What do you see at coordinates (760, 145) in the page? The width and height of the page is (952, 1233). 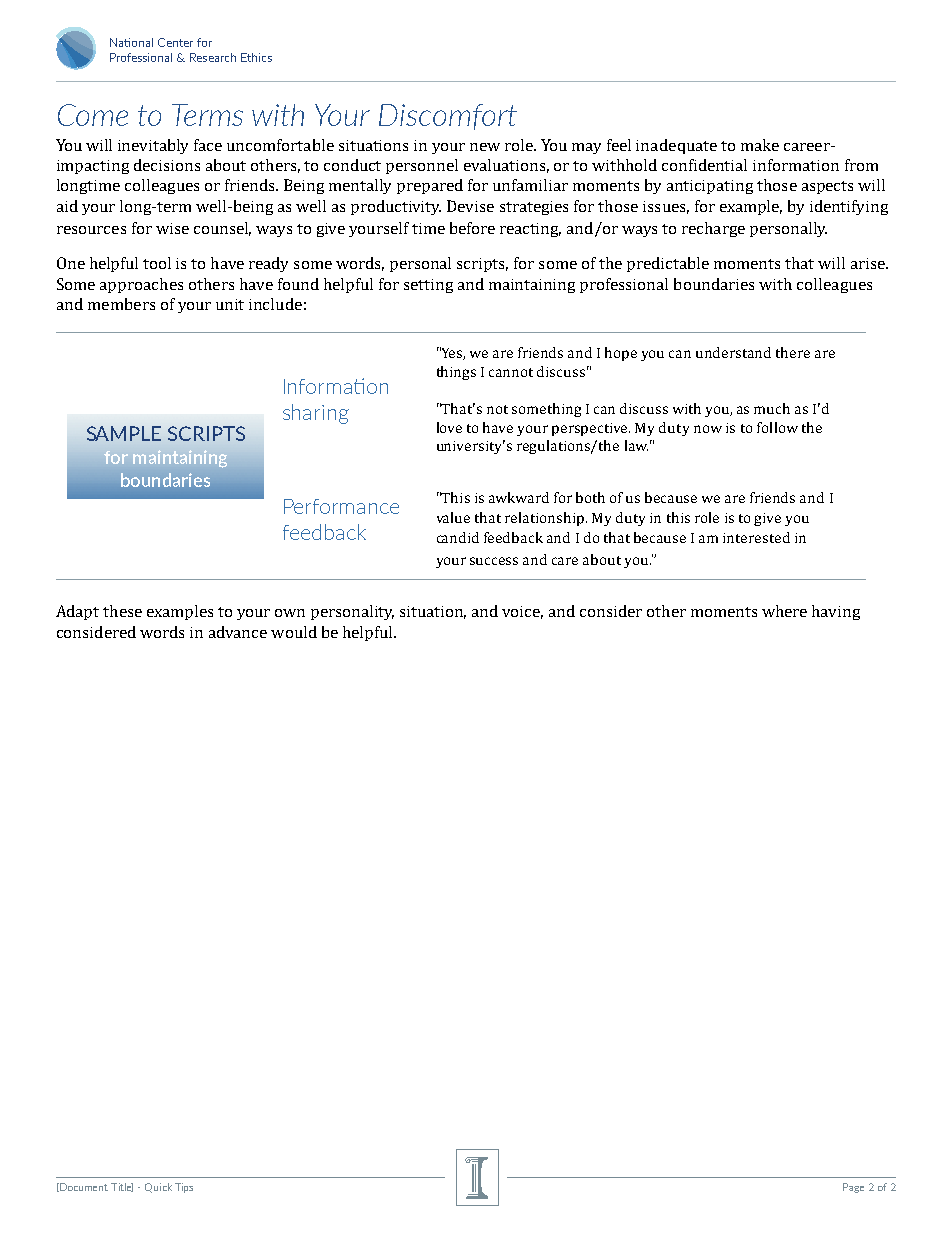 I see `make` at bounding box center [760, 145].
